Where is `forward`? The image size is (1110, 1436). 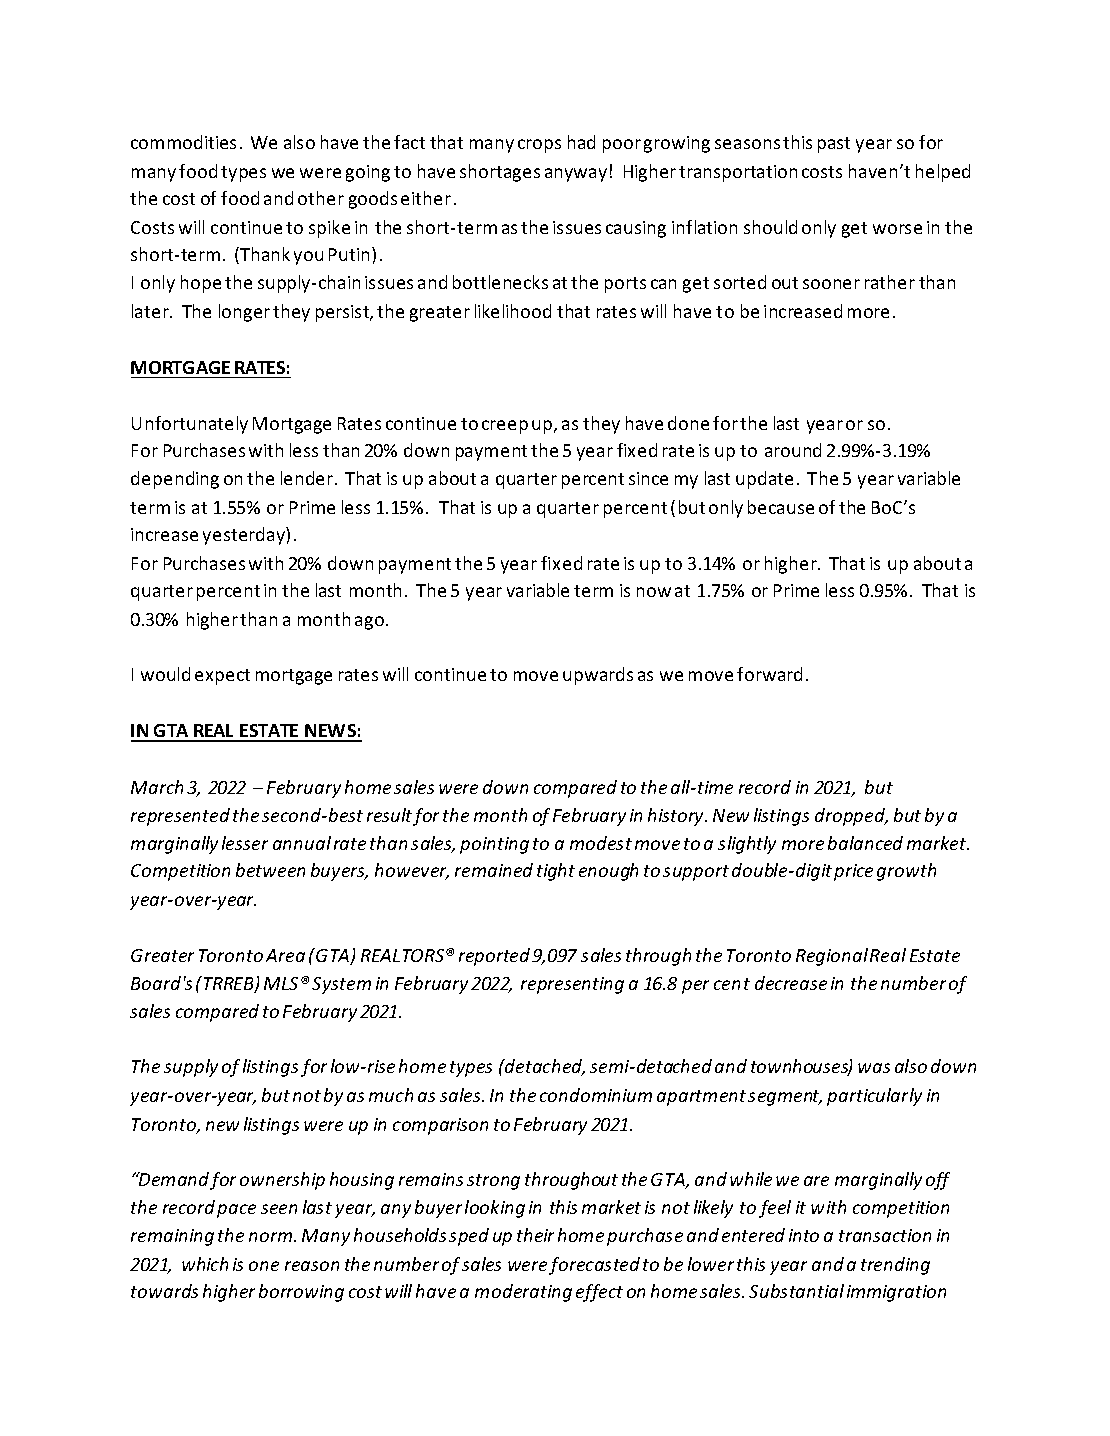 forward is located at coordinates (769, 674).
